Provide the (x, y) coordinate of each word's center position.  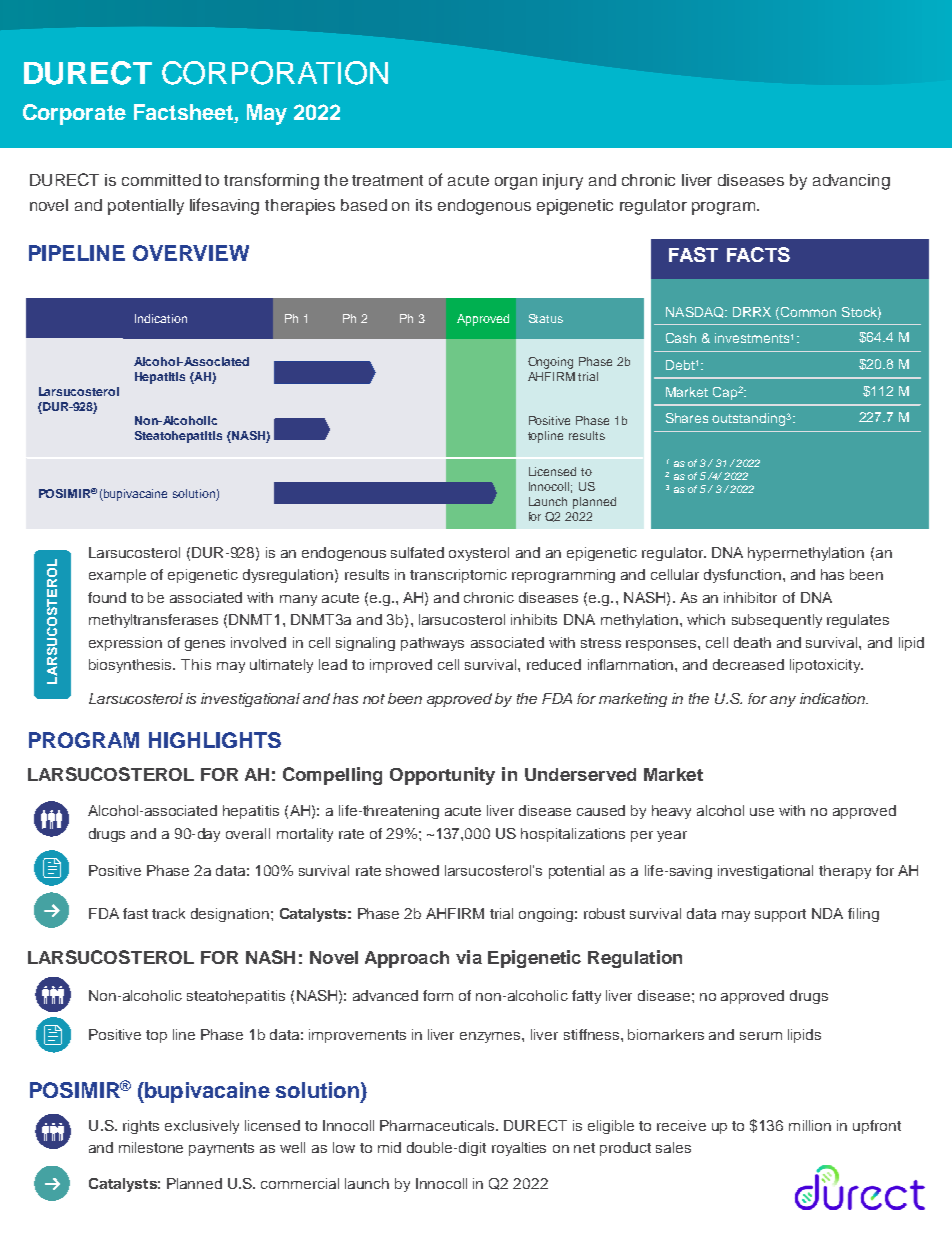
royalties (519, 1149)
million (810, 1125)
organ (516, 183)
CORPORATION (275, 73)
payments (221, 1149)
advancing (851, 182)
